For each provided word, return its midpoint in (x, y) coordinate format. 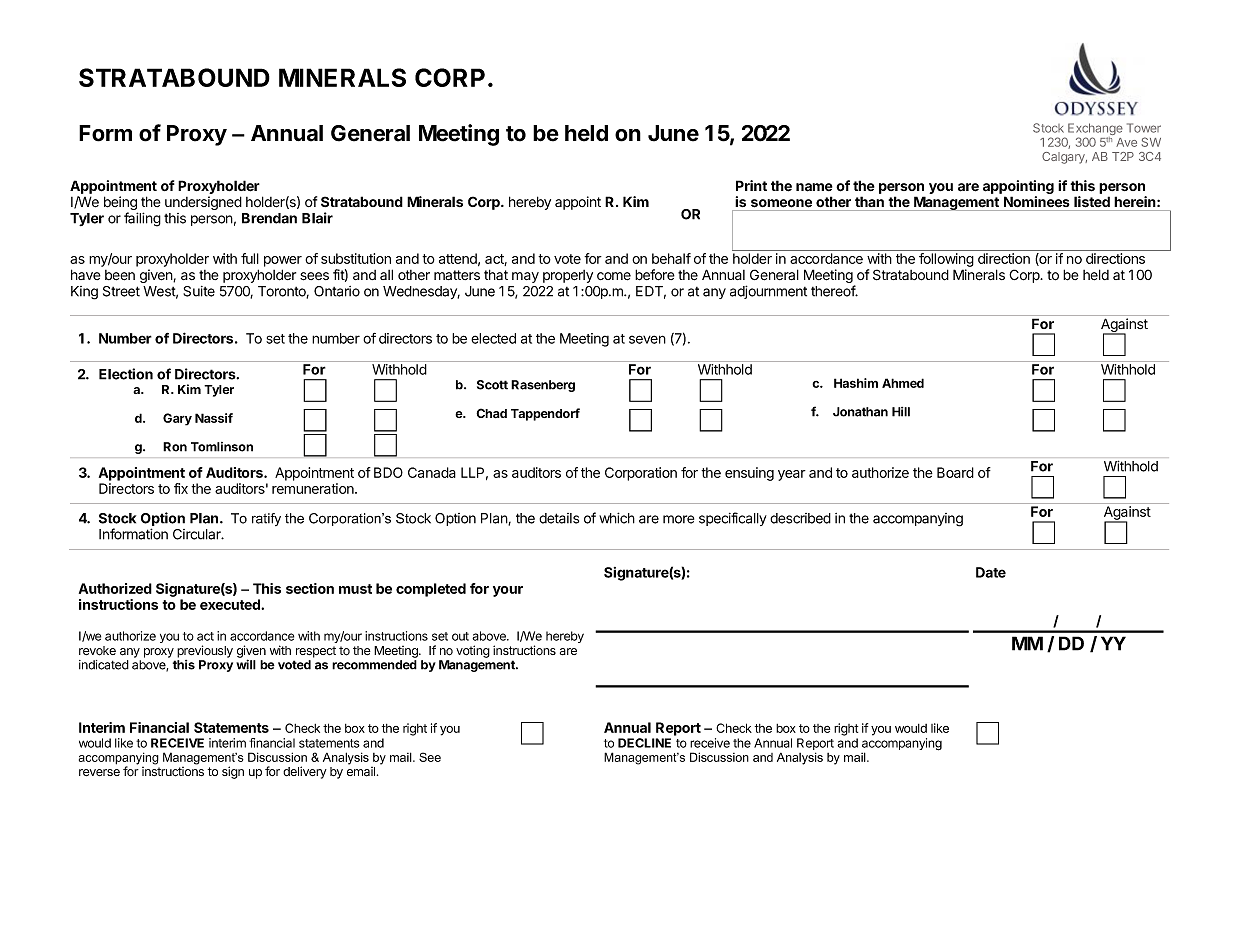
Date (991, 572)
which (617, 518)
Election (126, 374)
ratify (266, 519)
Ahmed (903, 383)
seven (647, 339)
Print (751, 185)
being (121, 204)
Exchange (1095, 130)
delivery (305, 772)
